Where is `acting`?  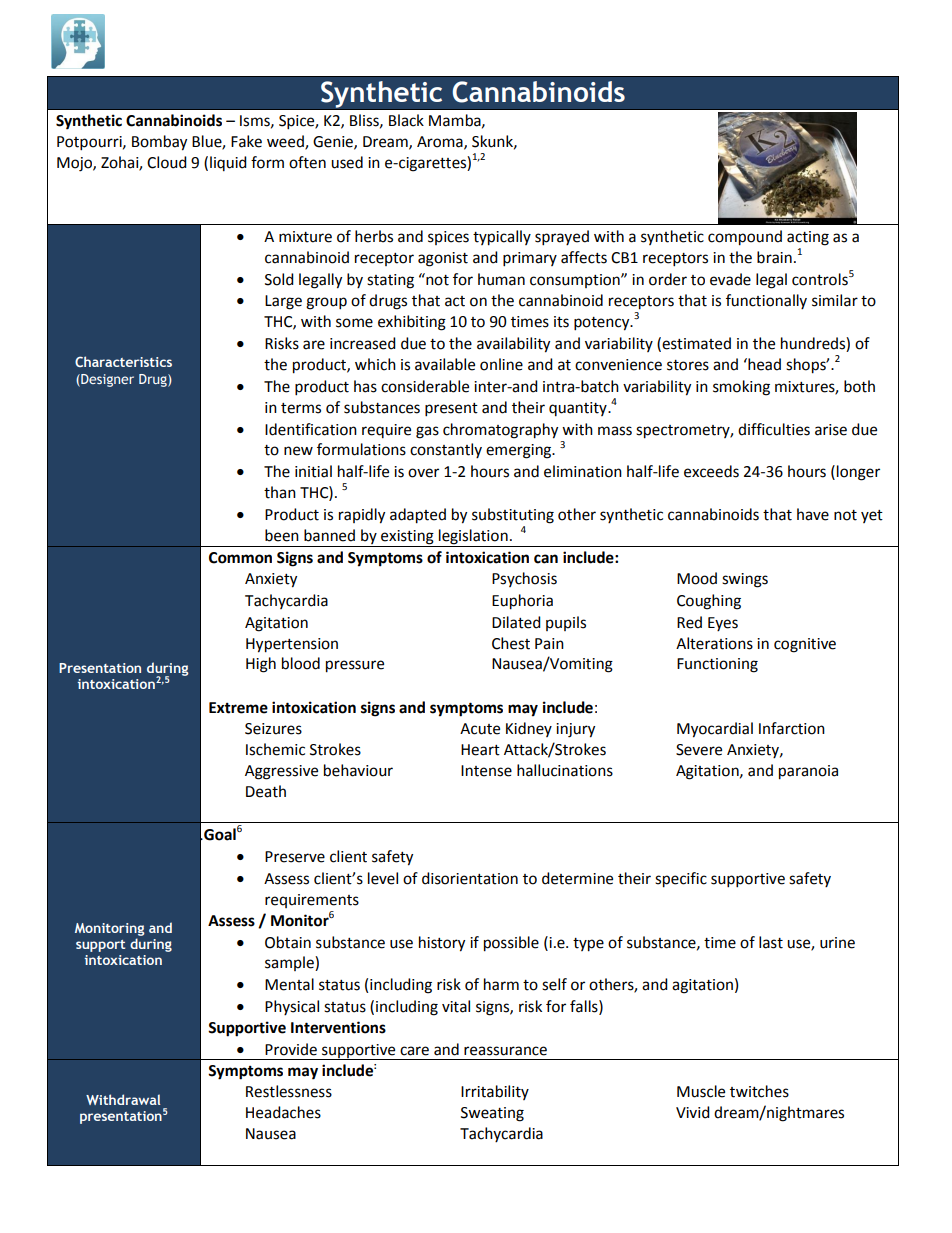
acting is located at coordinates (808, 238).
